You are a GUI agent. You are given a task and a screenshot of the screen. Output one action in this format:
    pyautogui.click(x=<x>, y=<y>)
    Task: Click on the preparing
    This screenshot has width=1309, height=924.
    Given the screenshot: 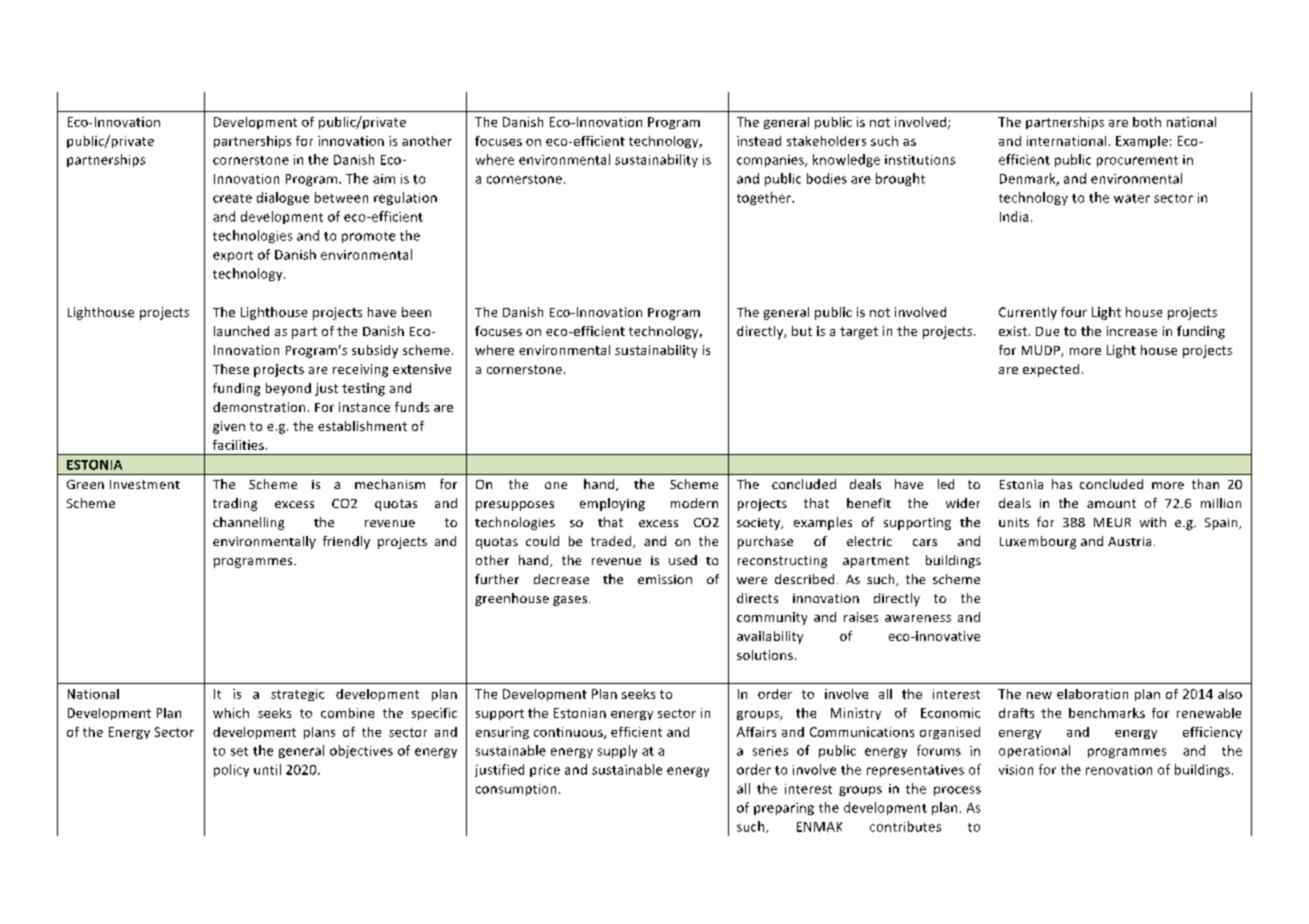 What is the action you would take?
    pyautogui.click(x=784, y=809)
